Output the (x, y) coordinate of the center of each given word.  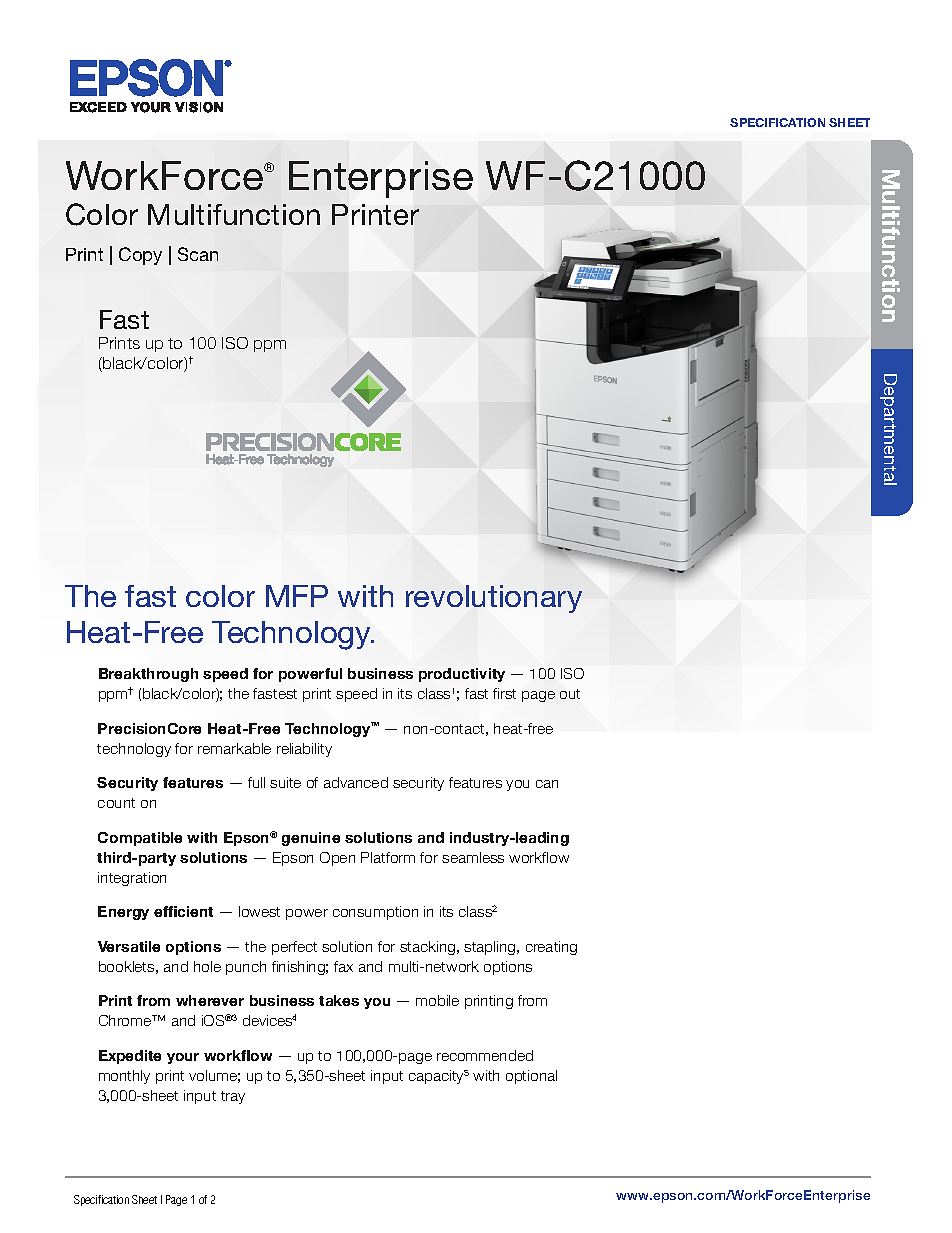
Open (337, 859)
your (183, 1058)
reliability (304, 750)
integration (132, 879)
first (504, 693)
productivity (462, 675)
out (570, 694)
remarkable (234, 748)
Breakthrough (148, 675)
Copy (140, 256)
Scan (198, 254)
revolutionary (494, 599)
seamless (473, 857)
